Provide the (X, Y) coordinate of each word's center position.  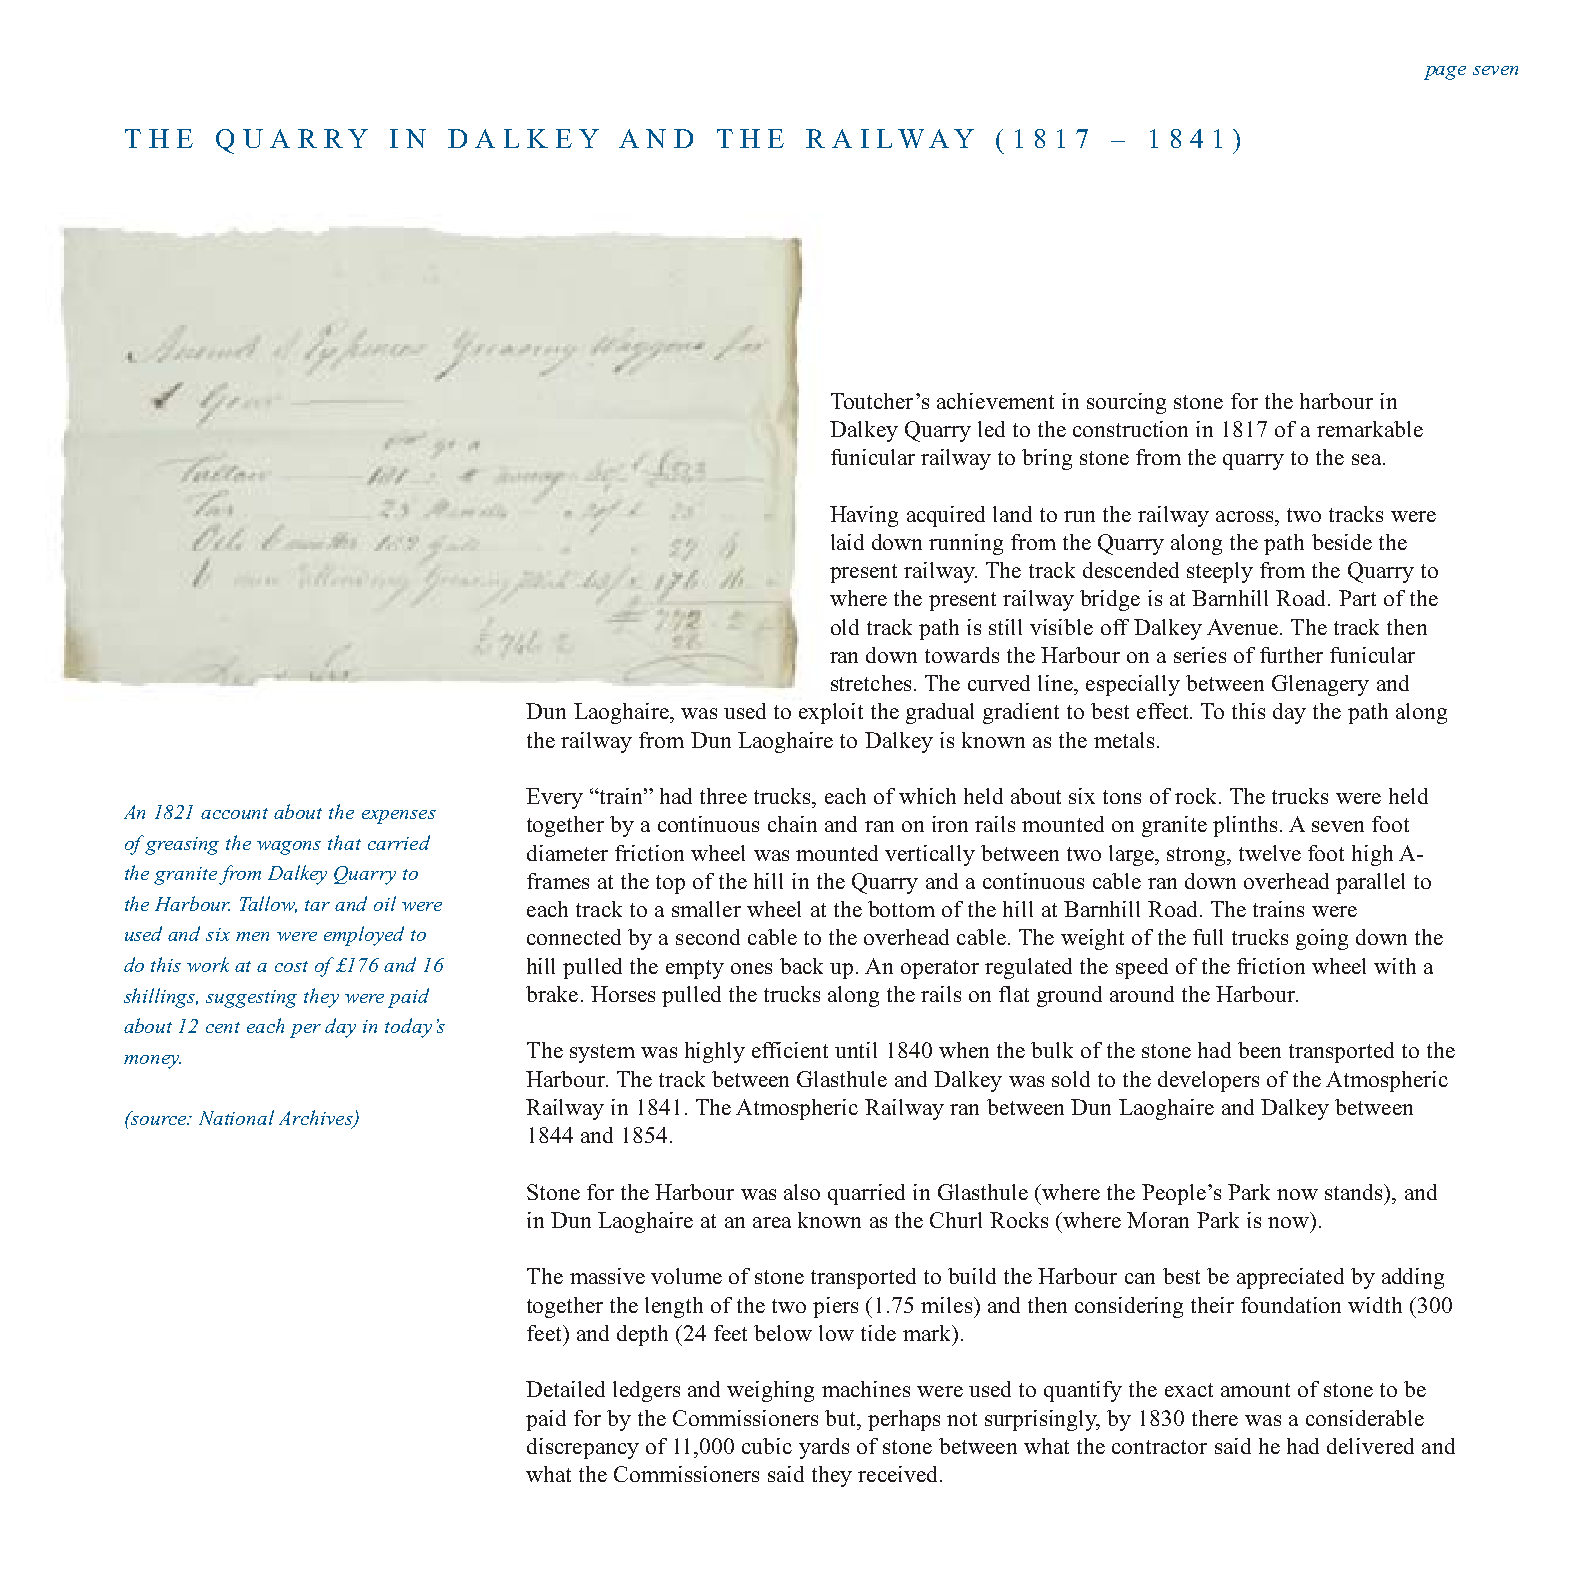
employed (364, 936)
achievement (995, 401)
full (1208, 937)
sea (1368, 459)
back (801, 966)
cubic (767, 1446)
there (1215, 1418)
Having (864, 516)
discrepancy (583, 1448)
